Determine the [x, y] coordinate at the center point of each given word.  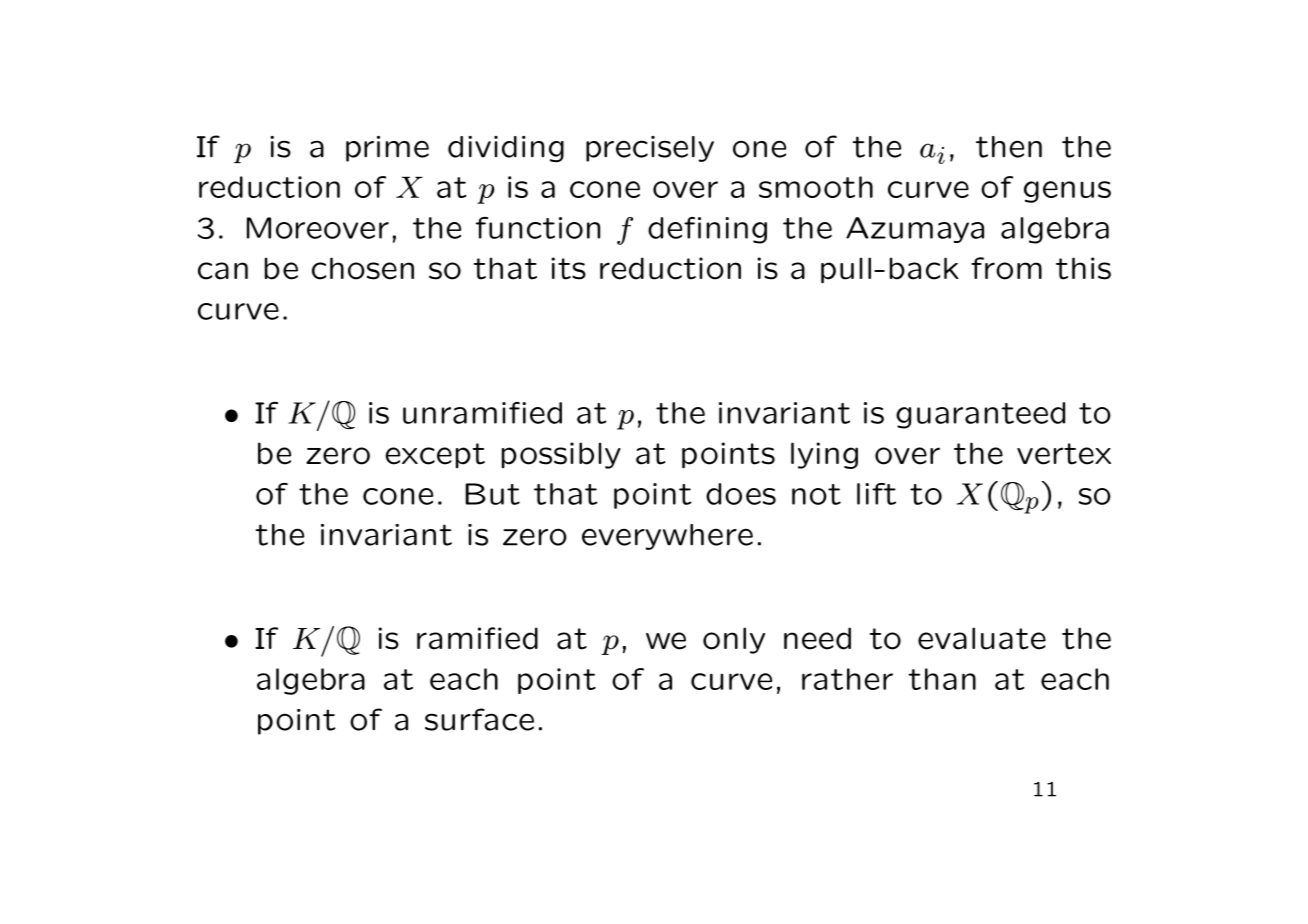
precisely [650, 149]
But [492, 494]
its [569, 268]
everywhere [667, 537]
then [1009, 147]
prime [387, 149]
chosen [363, 268]
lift [876, 494]
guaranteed [980, 415]
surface [479, 719]
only [734, 640]
